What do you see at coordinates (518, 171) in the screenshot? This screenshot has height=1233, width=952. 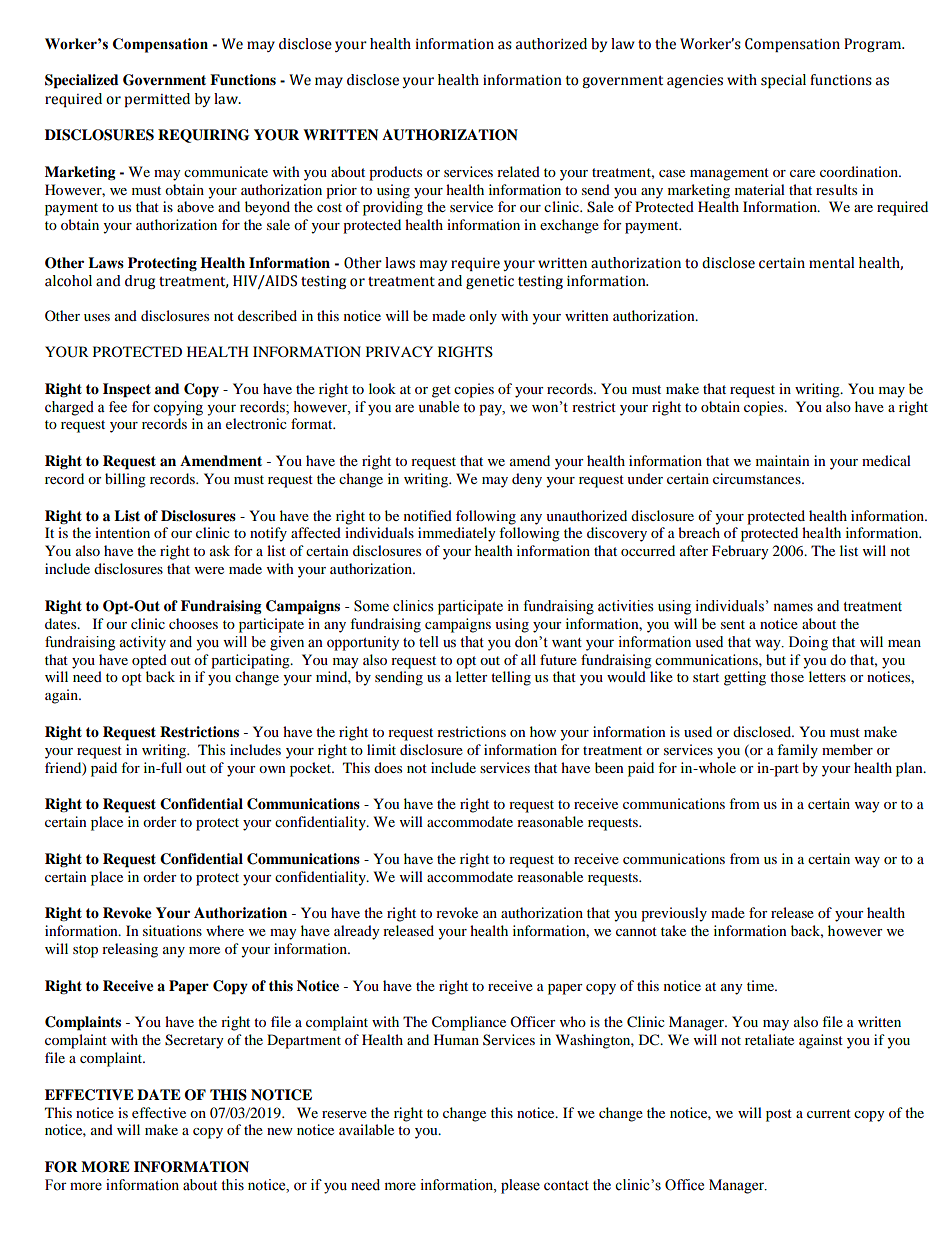 I see `related` at bounding box center [518, 171].
